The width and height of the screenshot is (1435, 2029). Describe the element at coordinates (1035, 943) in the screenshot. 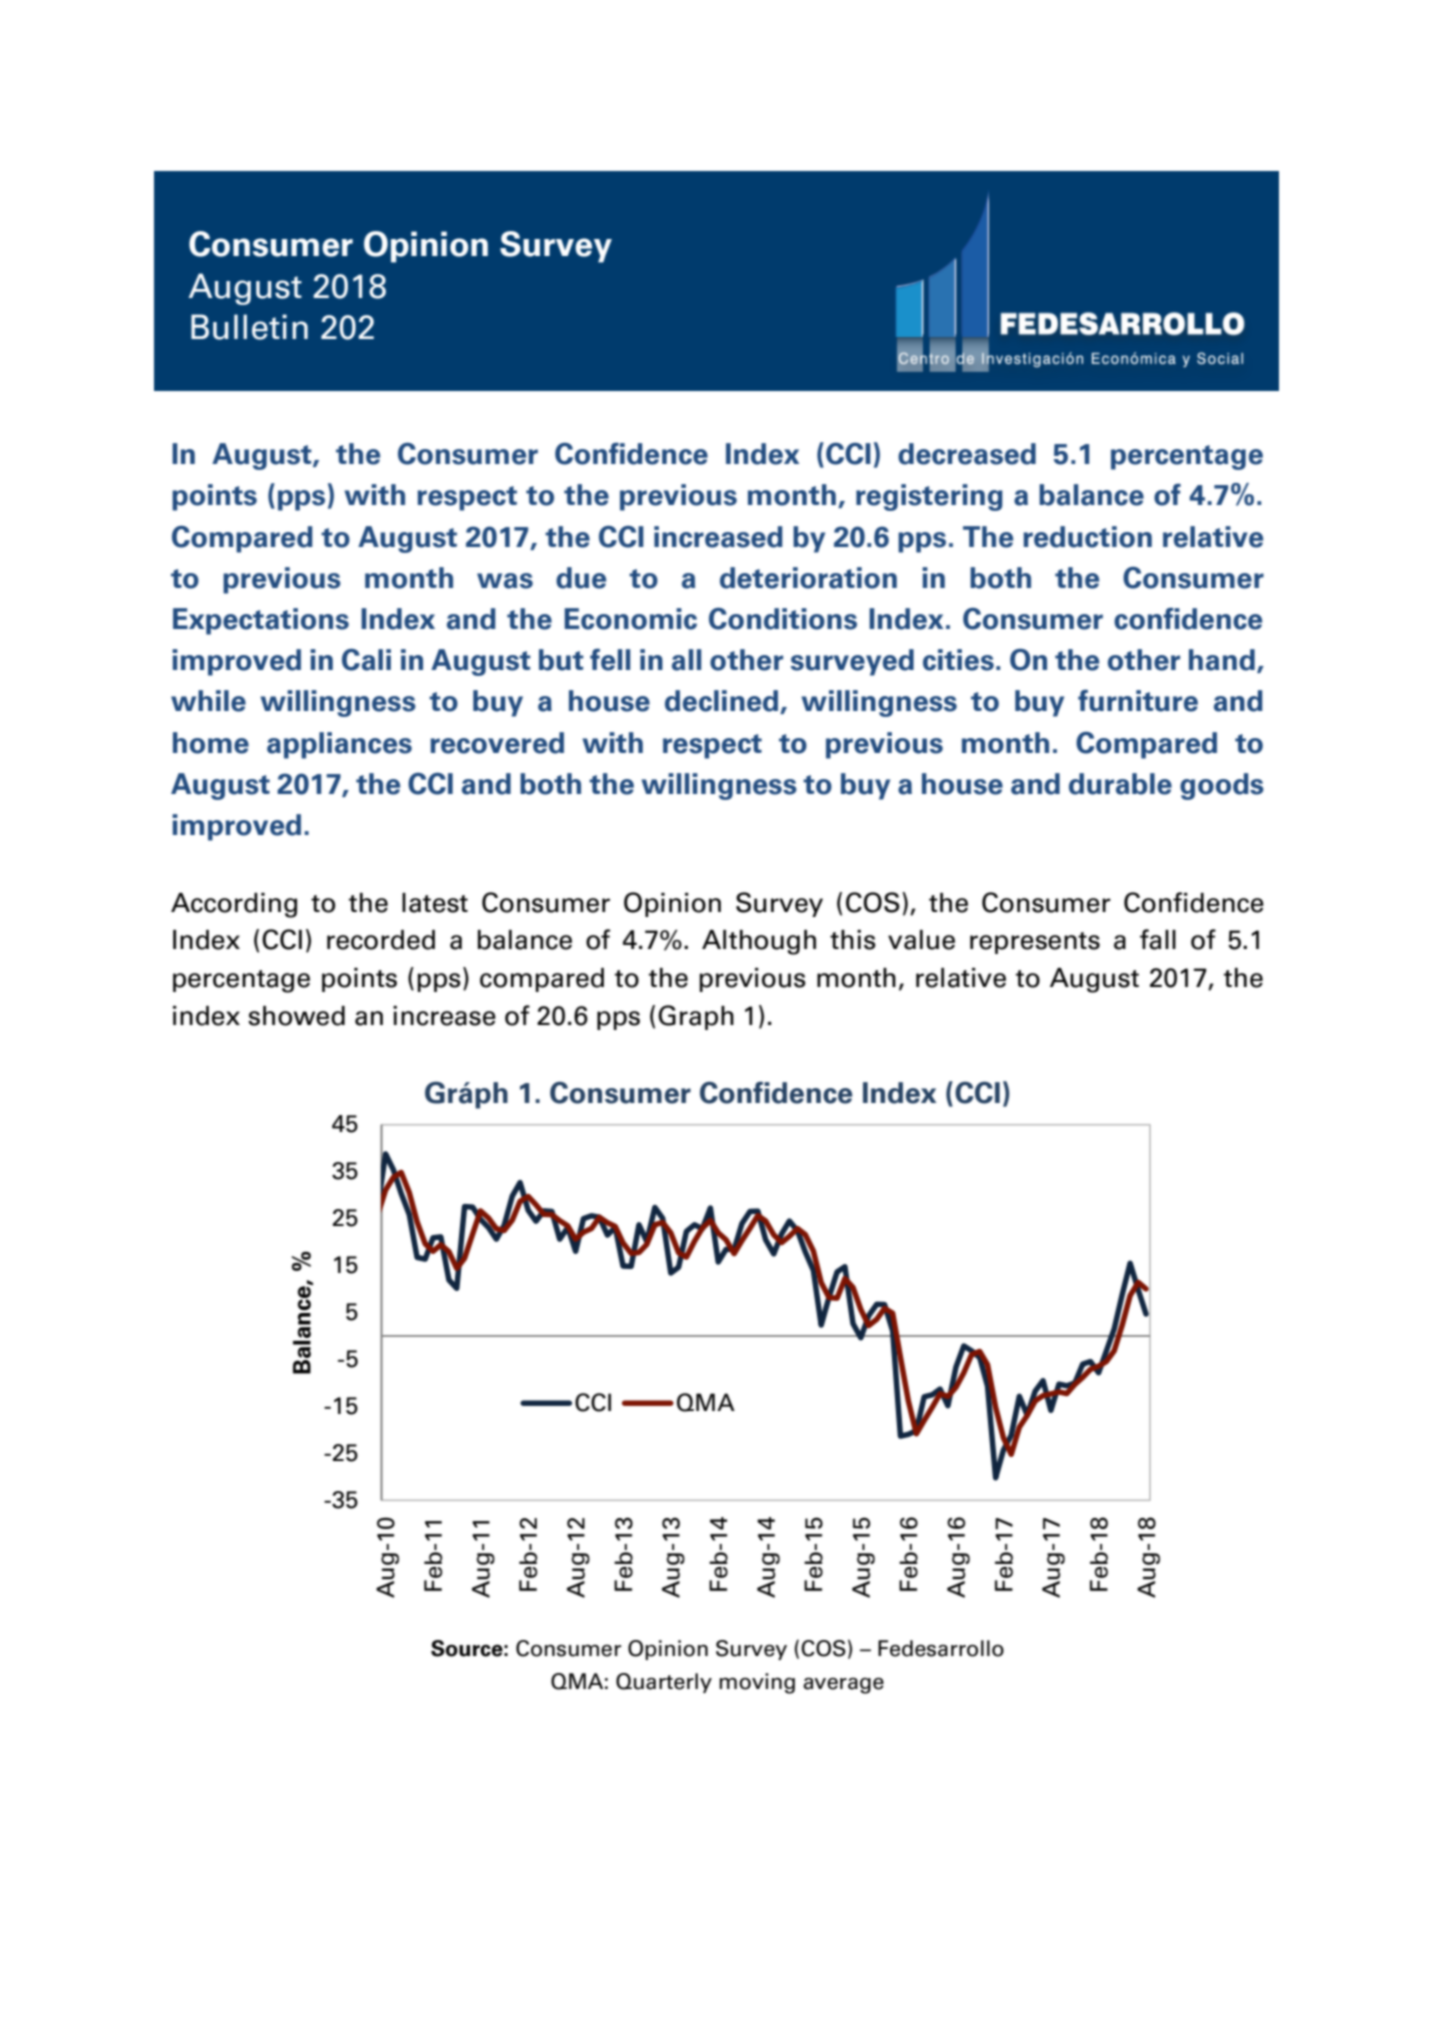

I see `represents` at that location.
